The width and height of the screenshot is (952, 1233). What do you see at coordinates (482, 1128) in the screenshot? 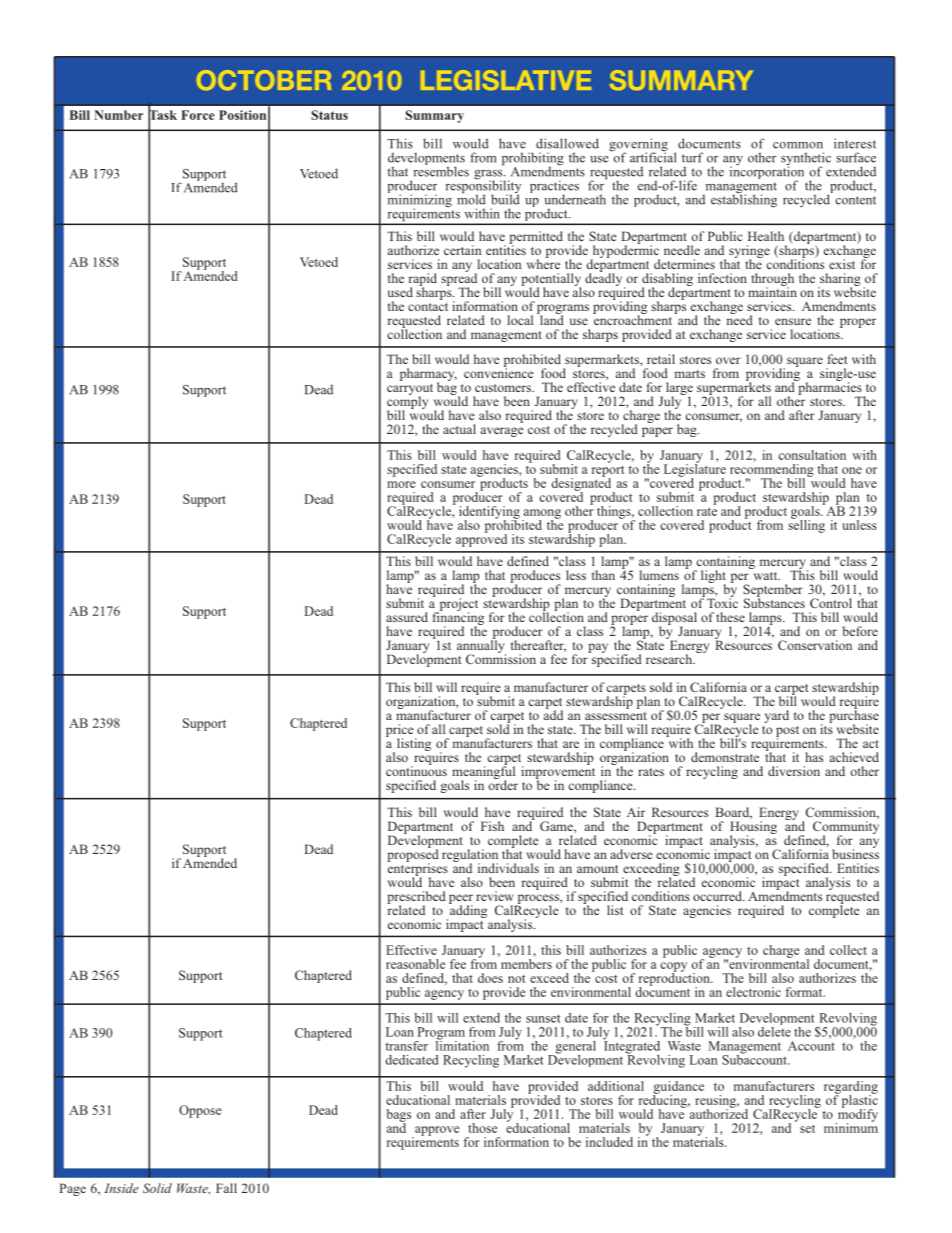
I see `those` at bounding box center [482, 1128].
